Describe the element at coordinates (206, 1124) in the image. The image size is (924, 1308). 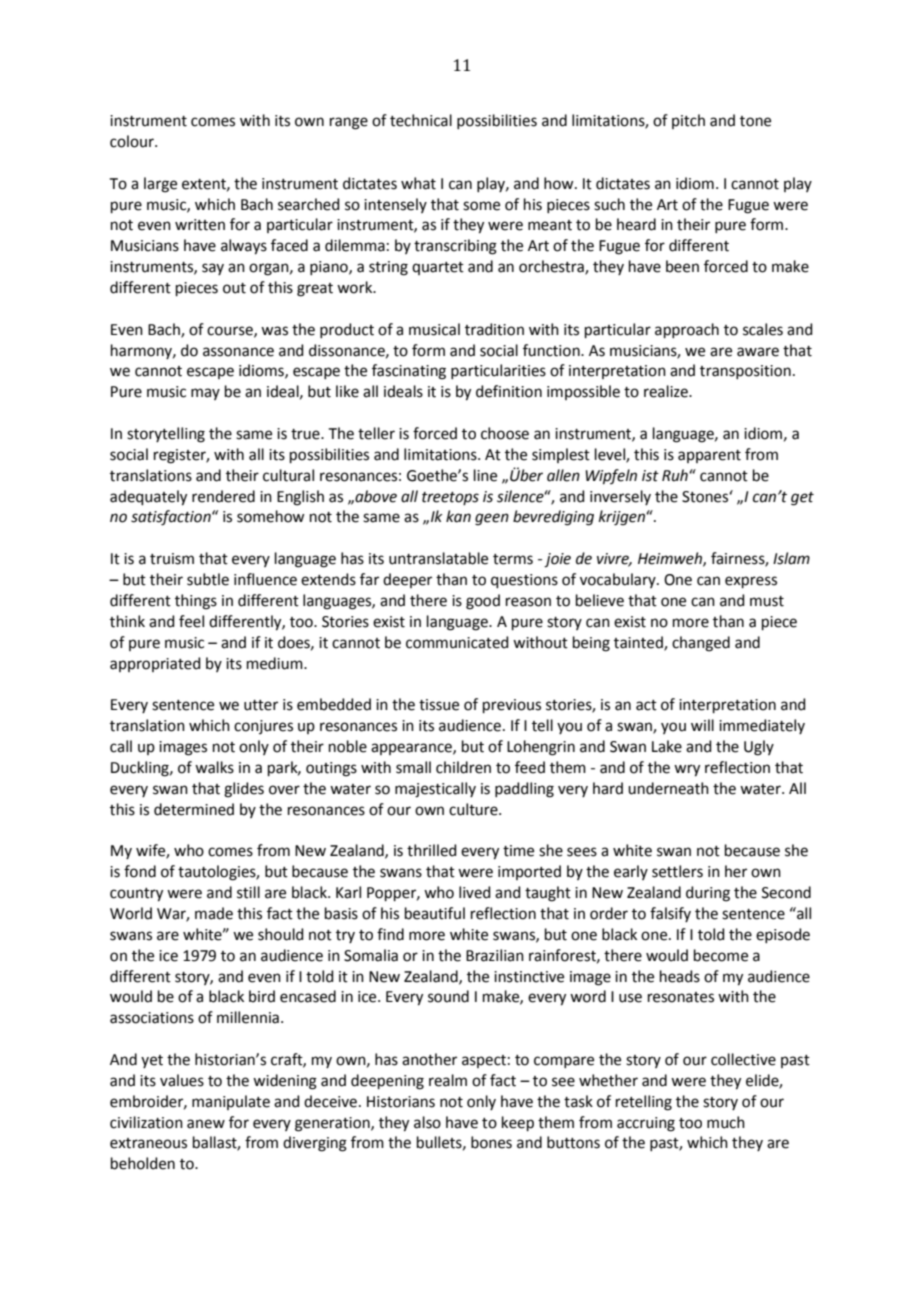
I see `anew` at that location.
